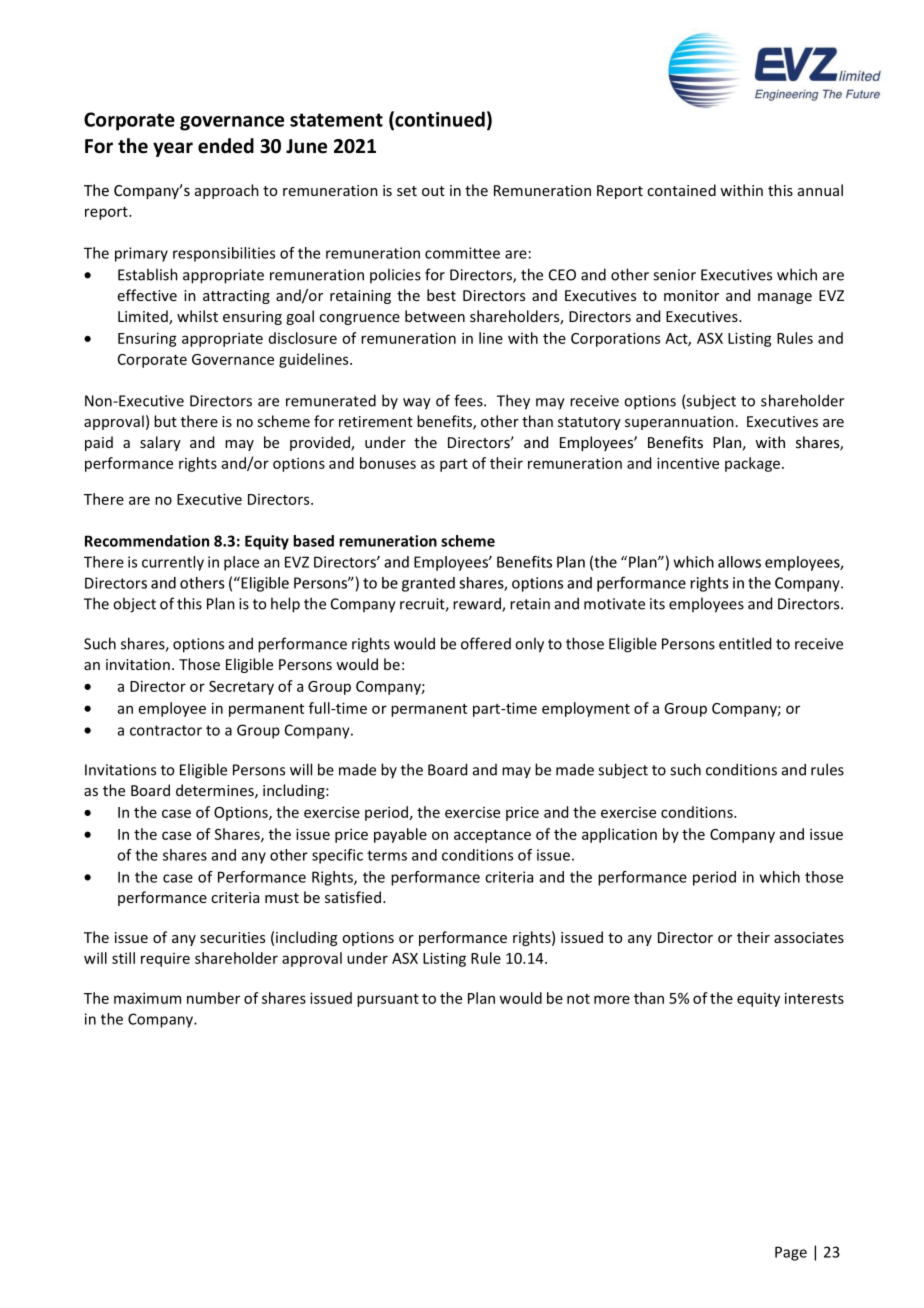  I want to click on Secretary, so click(241, 688).
